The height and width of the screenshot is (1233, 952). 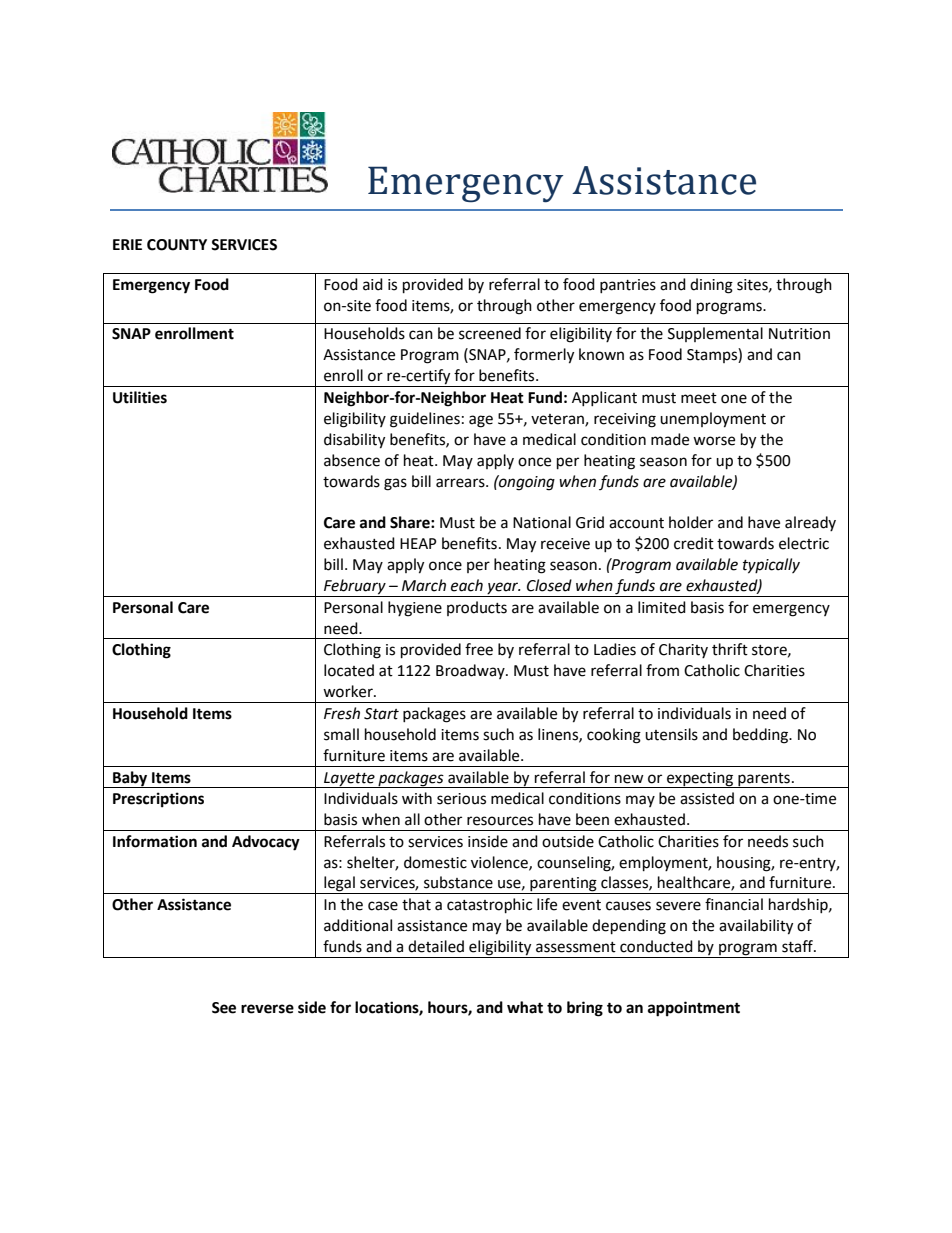 What do you see at coordinates (177, 245) in the screenshot?
I see `COUNTY` at bounding box center [177, 245].
